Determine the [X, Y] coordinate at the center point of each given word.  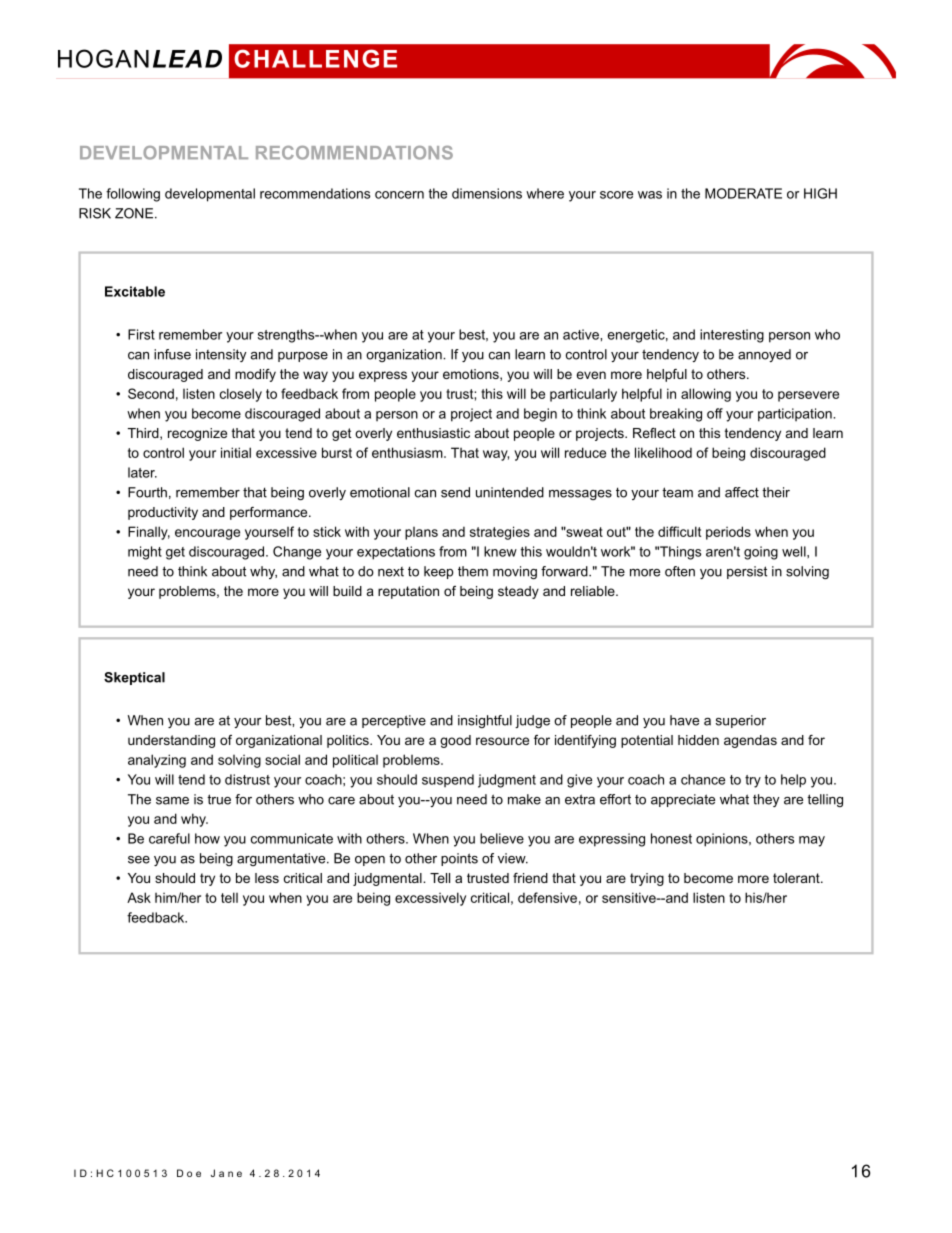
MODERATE [743, 193]
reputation [408, 592]
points [459, 859]
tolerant [797, 878]
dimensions [487, 193]
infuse [172, 354]
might [145, 553]
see [139, 860]
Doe [189, 1173]
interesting [732, 336]
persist [747, 572]
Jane [226, 1173]
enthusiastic [433, 433]
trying [647, 879]
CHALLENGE [315, 58]
